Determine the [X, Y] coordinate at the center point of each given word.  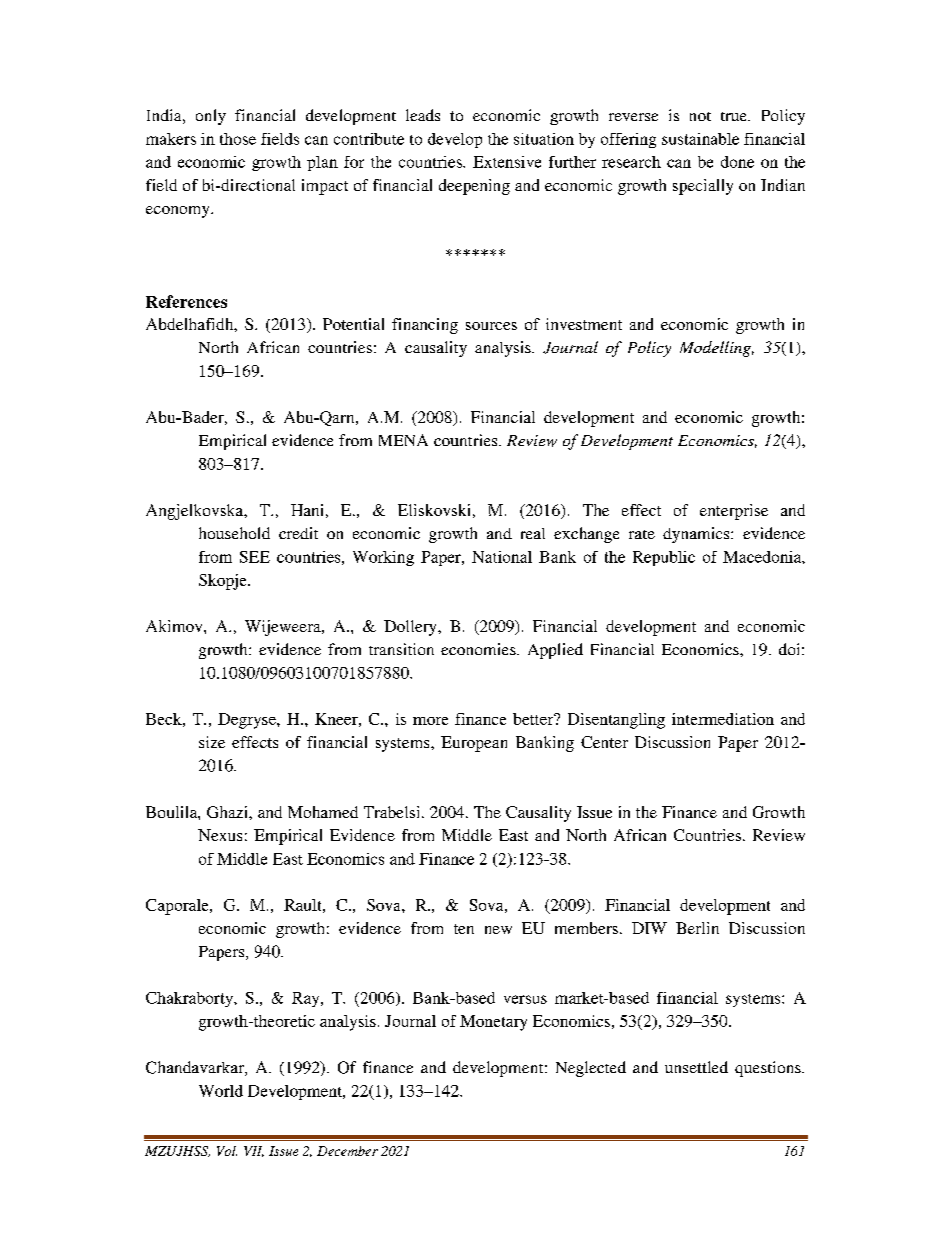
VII [254, 1151]
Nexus [220, 835]
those [238, 139]
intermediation [723, 719]
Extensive [507, 162]
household [234, 533]
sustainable [700, 139]
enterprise [734, 512]
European [474, 744]
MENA [403, 440]
